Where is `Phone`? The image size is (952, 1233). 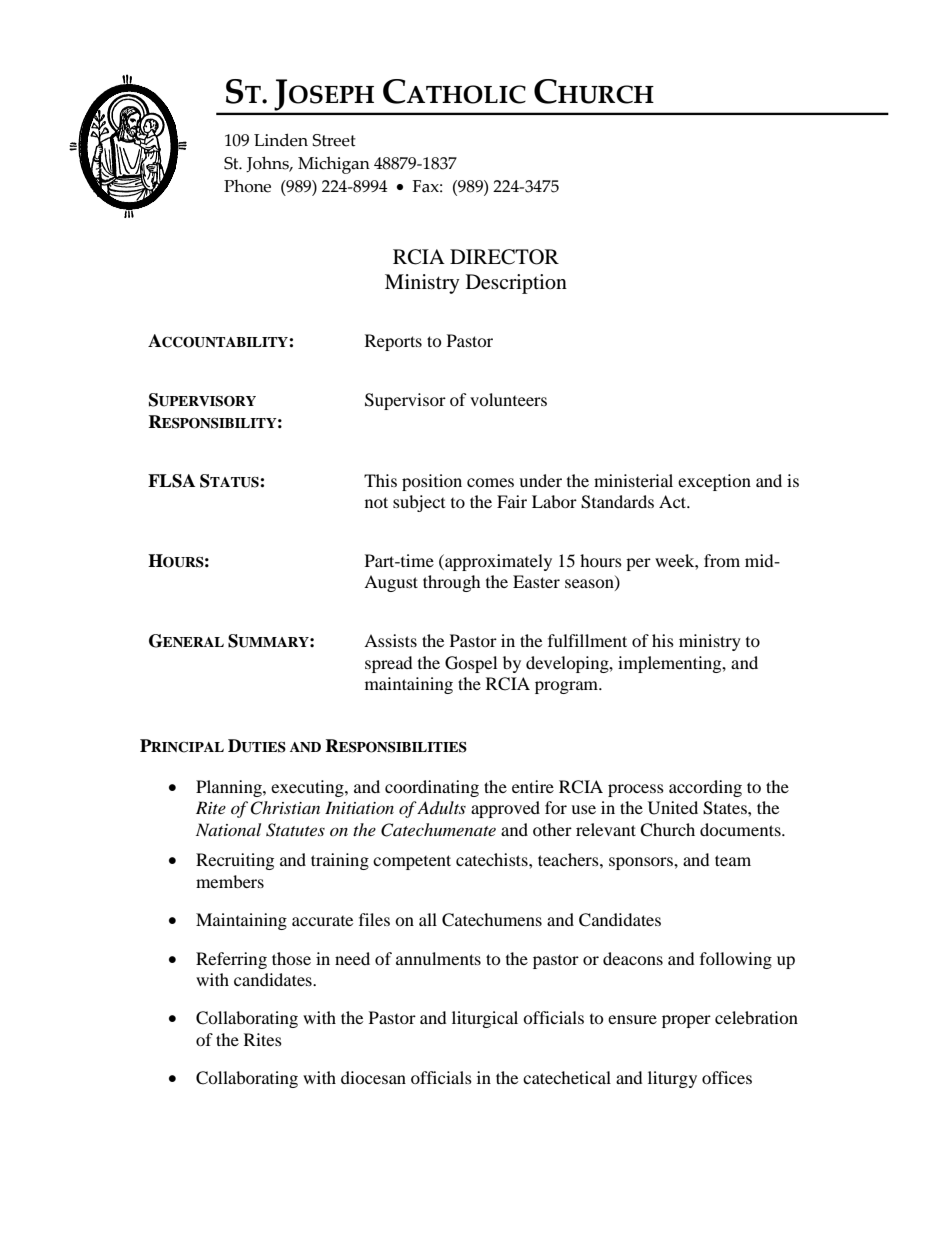
Phone is located at coordinates (247, 186).
